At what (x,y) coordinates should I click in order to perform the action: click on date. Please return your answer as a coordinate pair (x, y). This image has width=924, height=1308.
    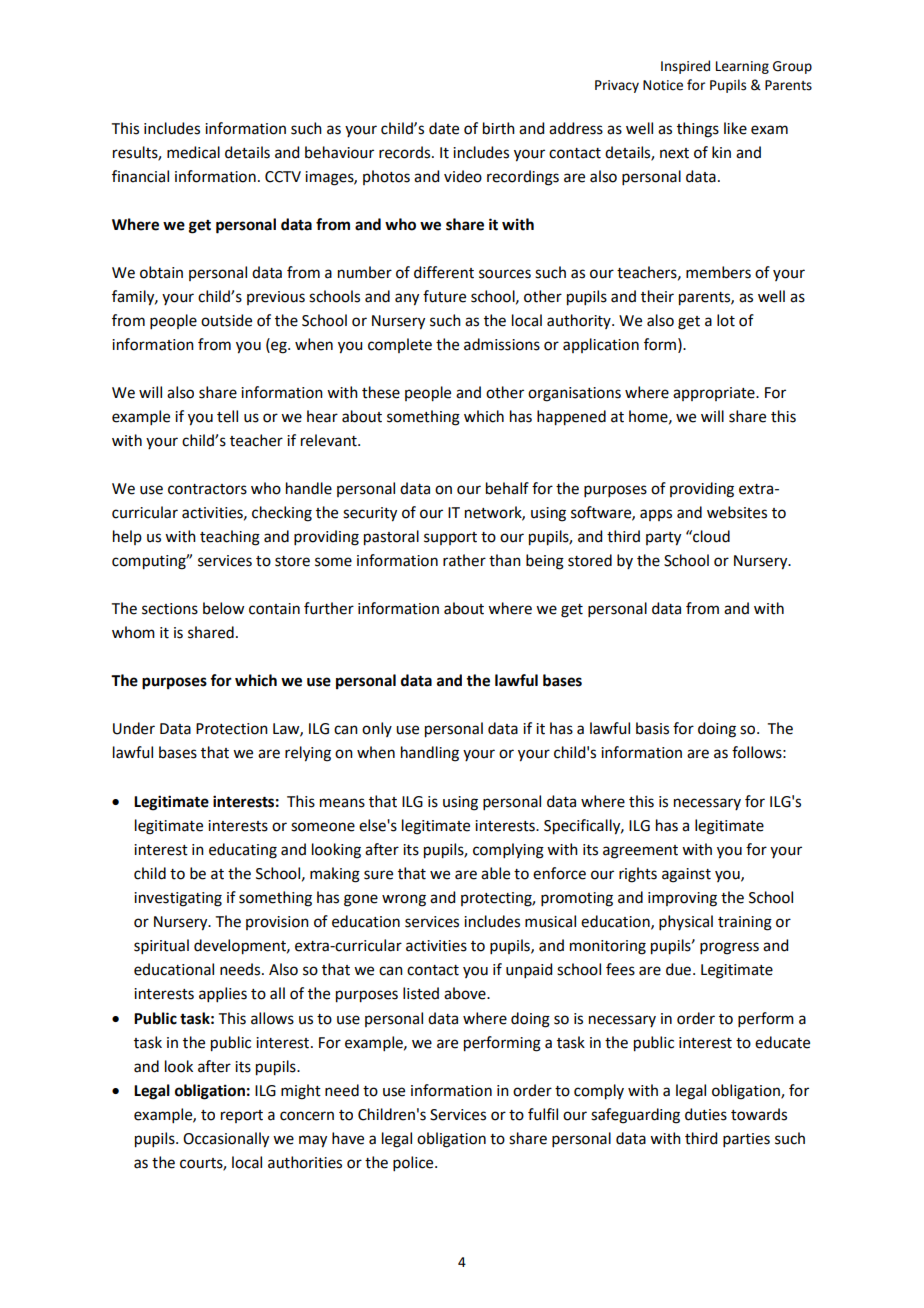
    Looking at the image, I should click on (444, 128).
